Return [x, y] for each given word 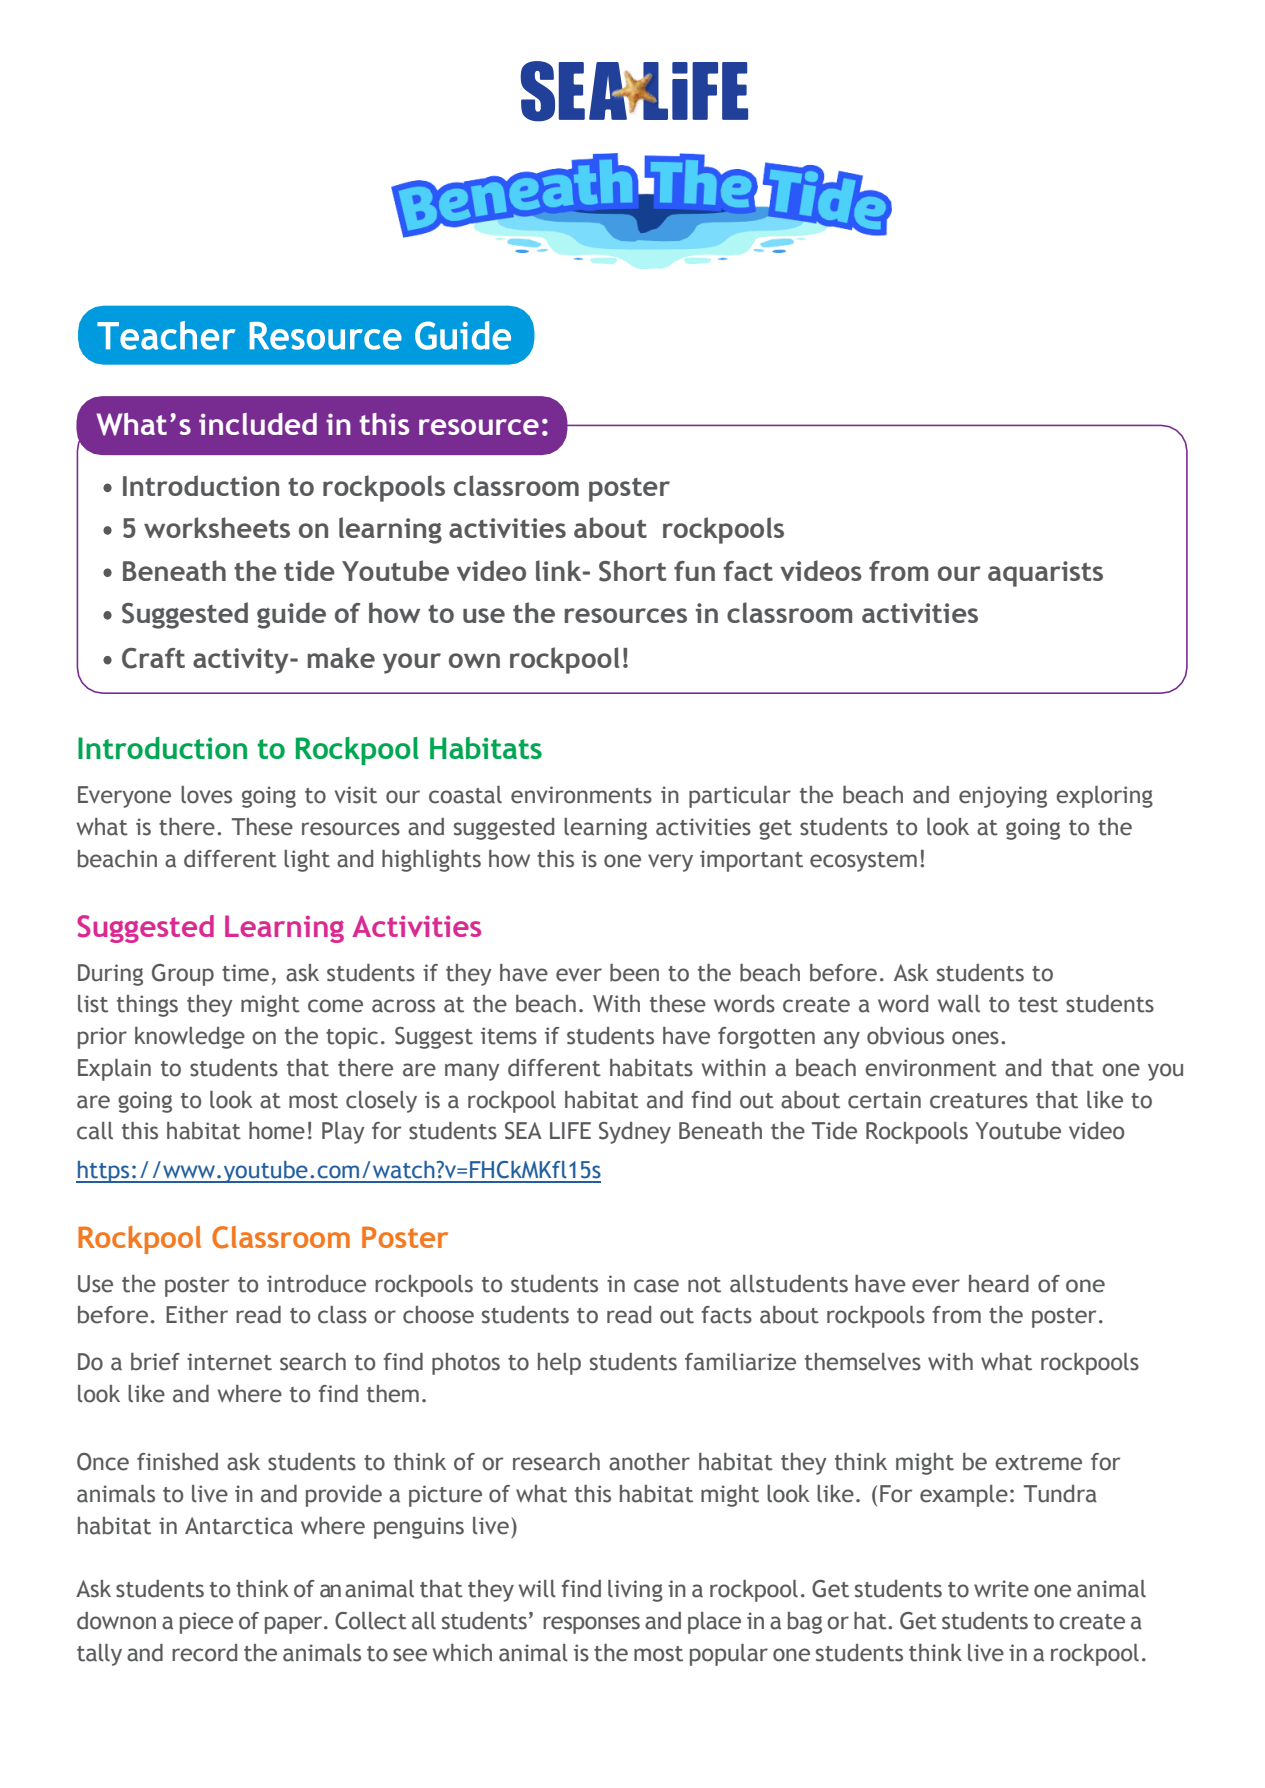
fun [694, 571]
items [509, 1036]
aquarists [1045, 574]
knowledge [190, 1038]
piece [206, 1623]
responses [591, 1625]
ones [975, 1038]
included [258, 424]
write [1001, 1589]
